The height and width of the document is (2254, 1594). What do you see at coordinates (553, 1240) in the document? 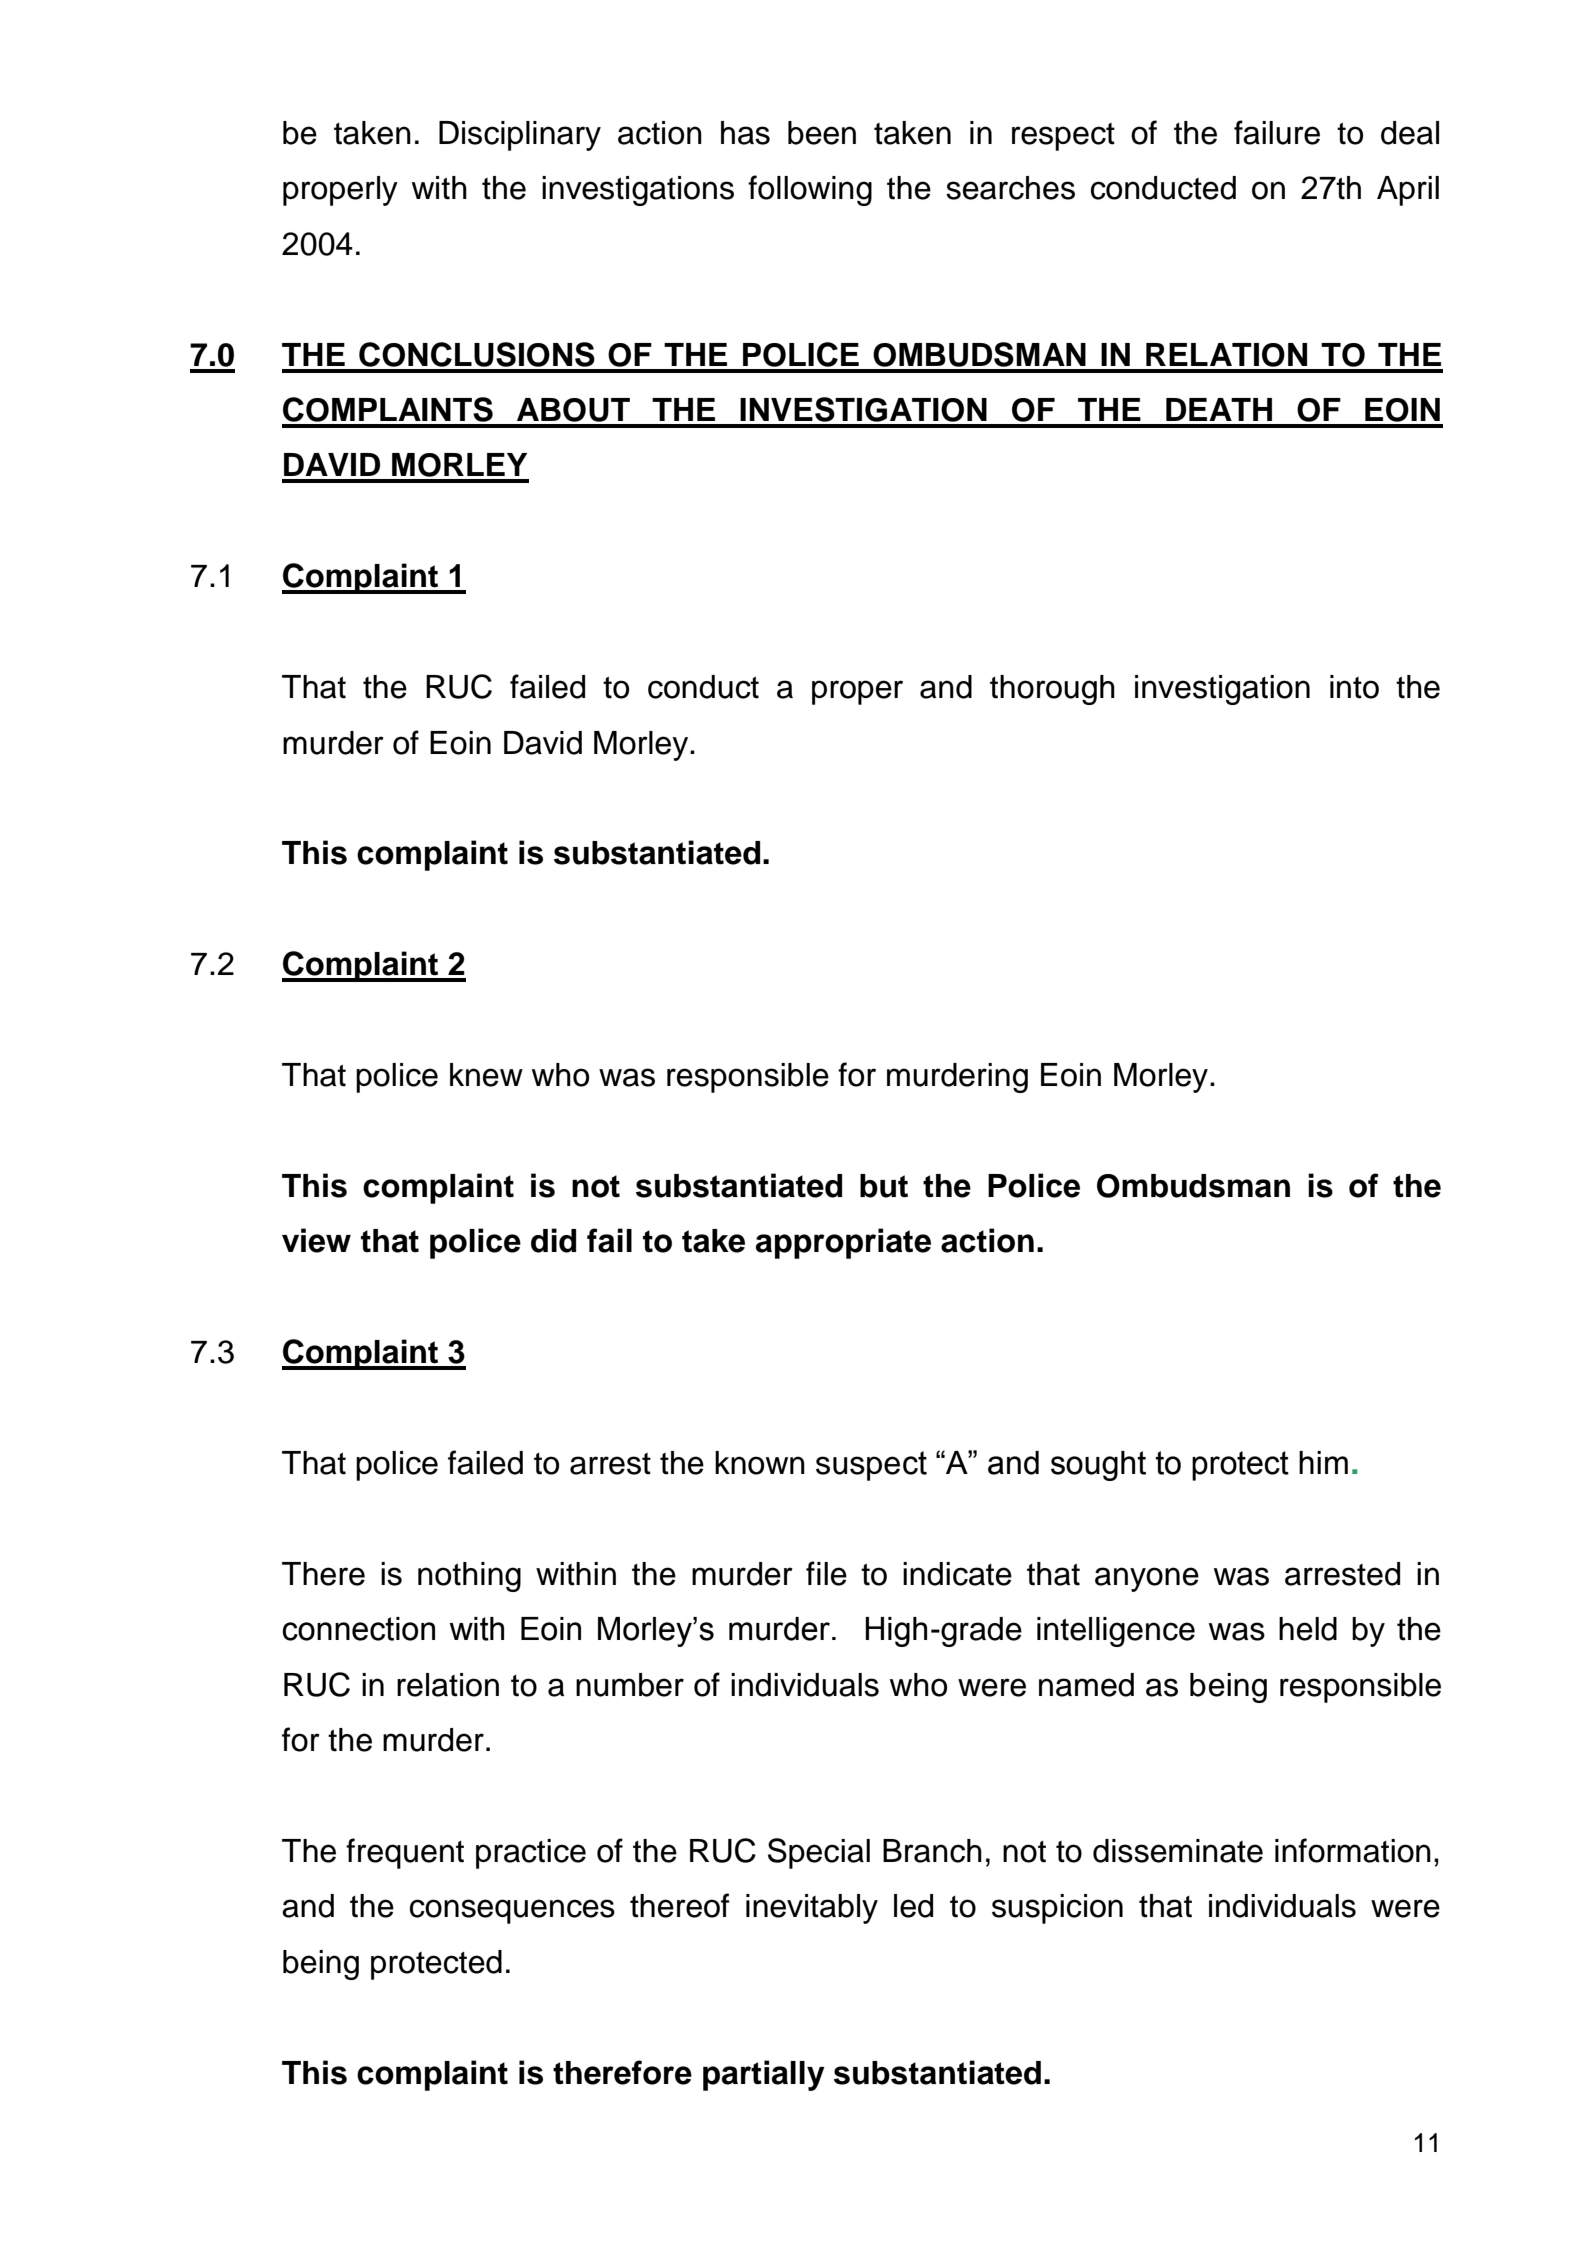
I see `did` at bounding box center [553, 1240].
